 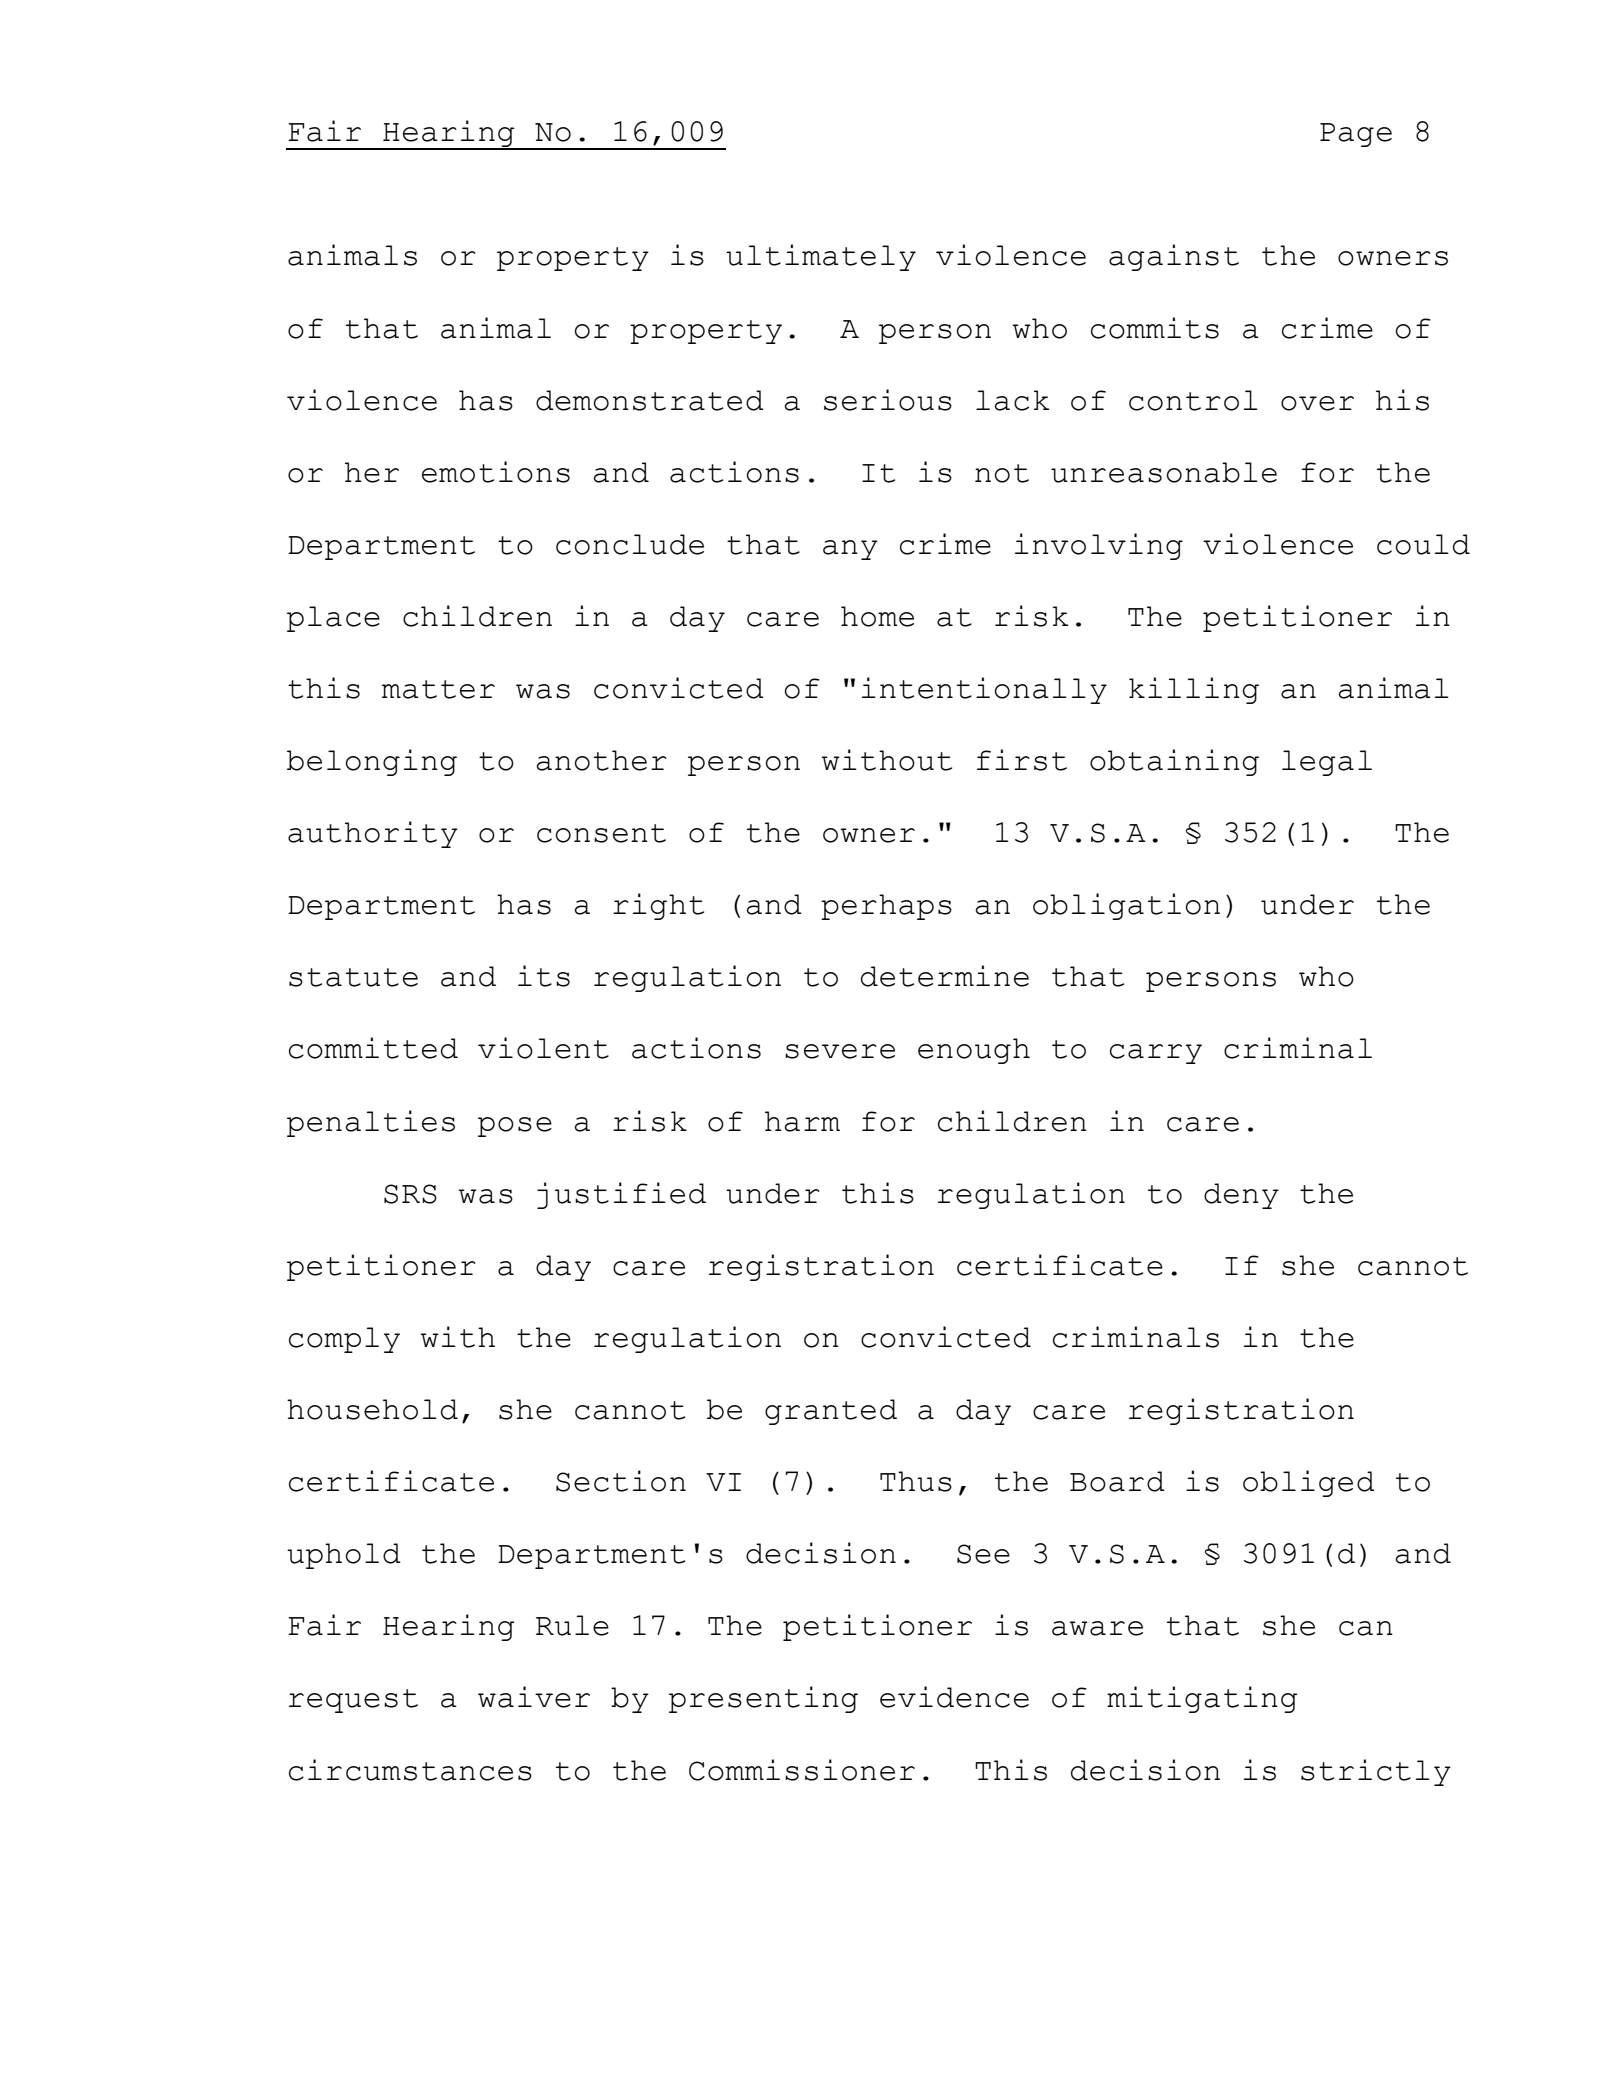 What do you see at coordinates (534, 1697) in the screenshot?
I see `waiver` at bounding box center [534, 1697].
